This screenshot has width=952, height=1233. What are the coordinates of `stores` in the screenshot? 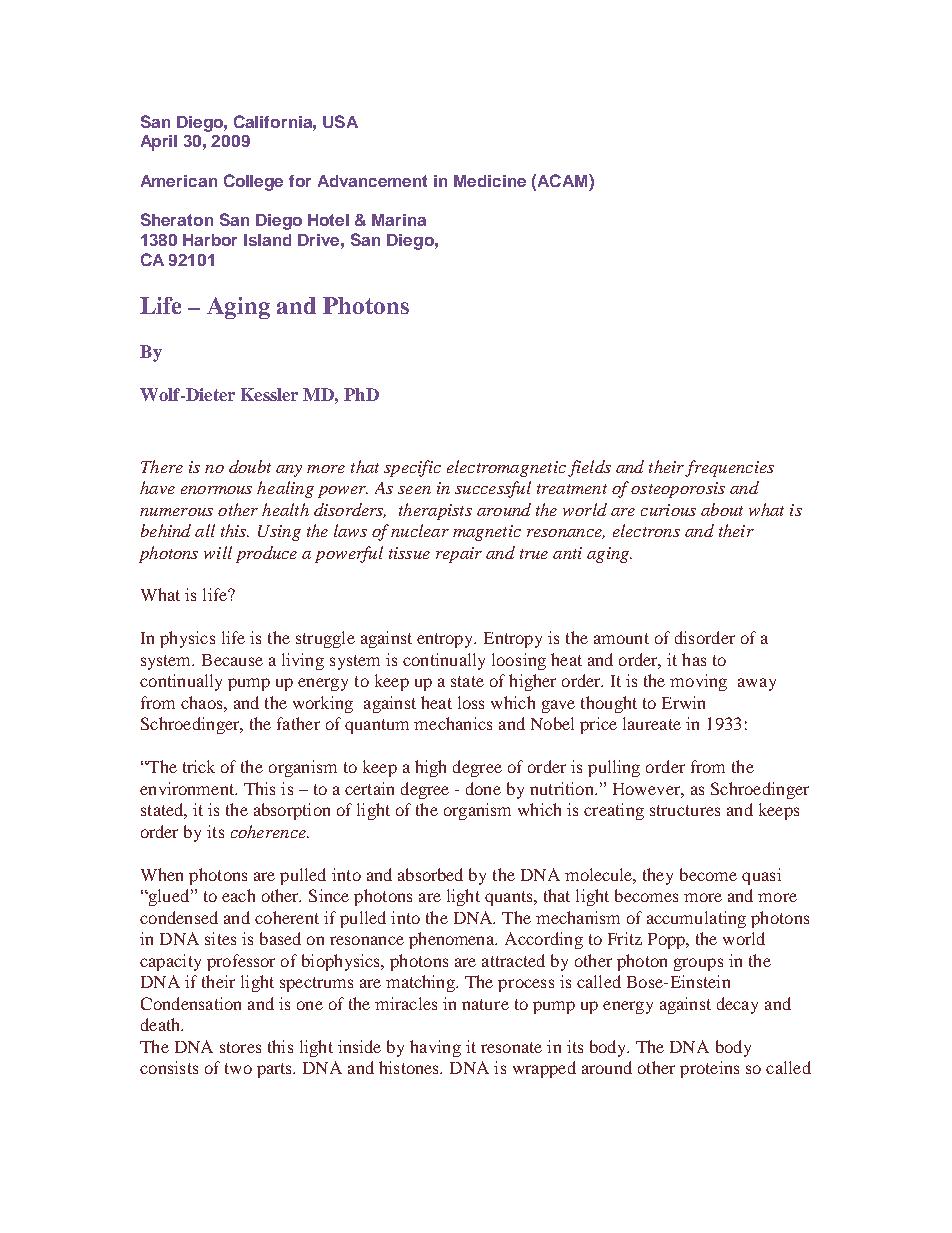 It's located at (240, 1047).
